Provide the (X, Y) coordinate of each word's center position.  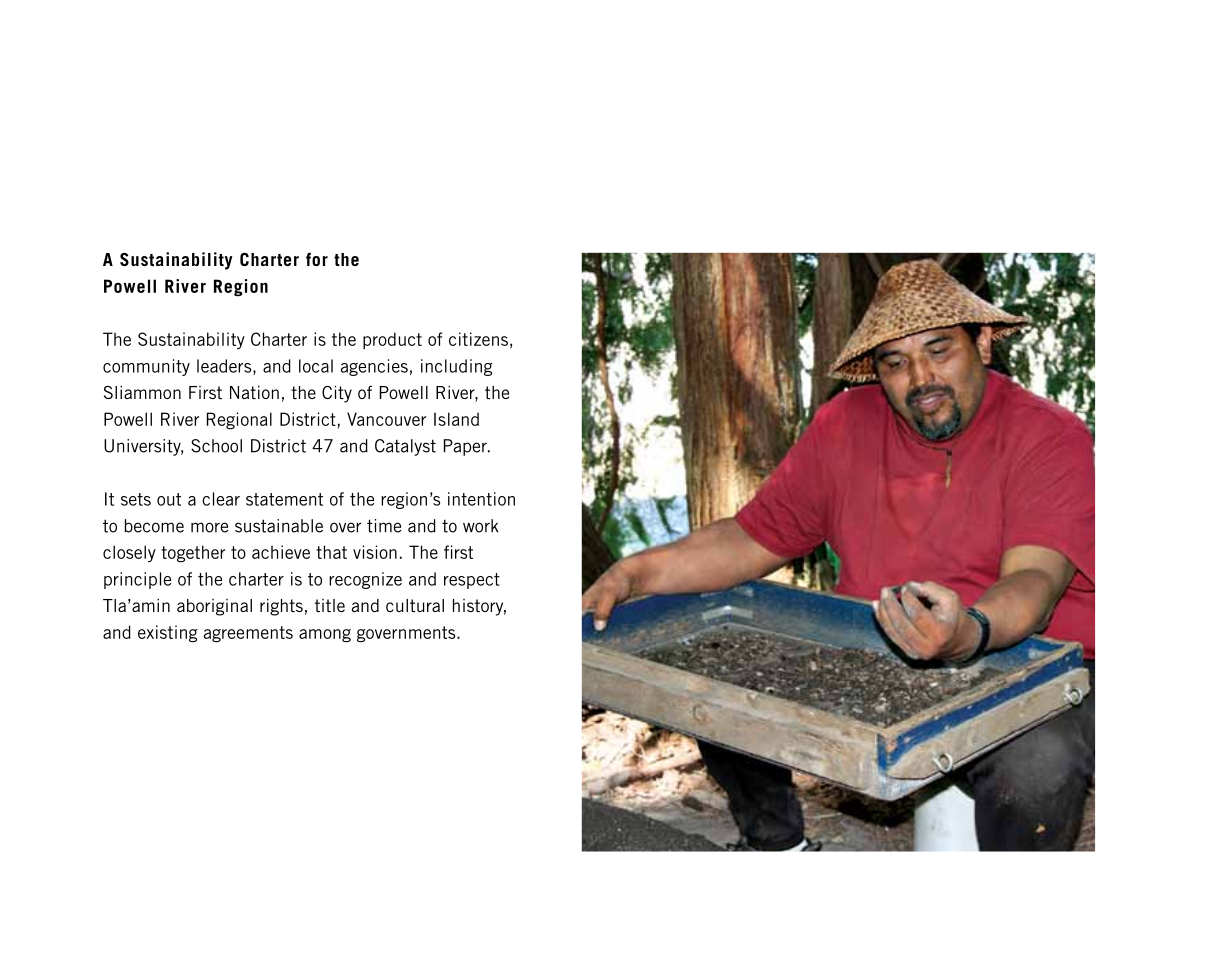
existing (167, 633)
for (317, 259)
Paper (466, 447)
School (216, 446)
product (392, 341)
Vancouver (386, 419)
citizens (478, 339)
